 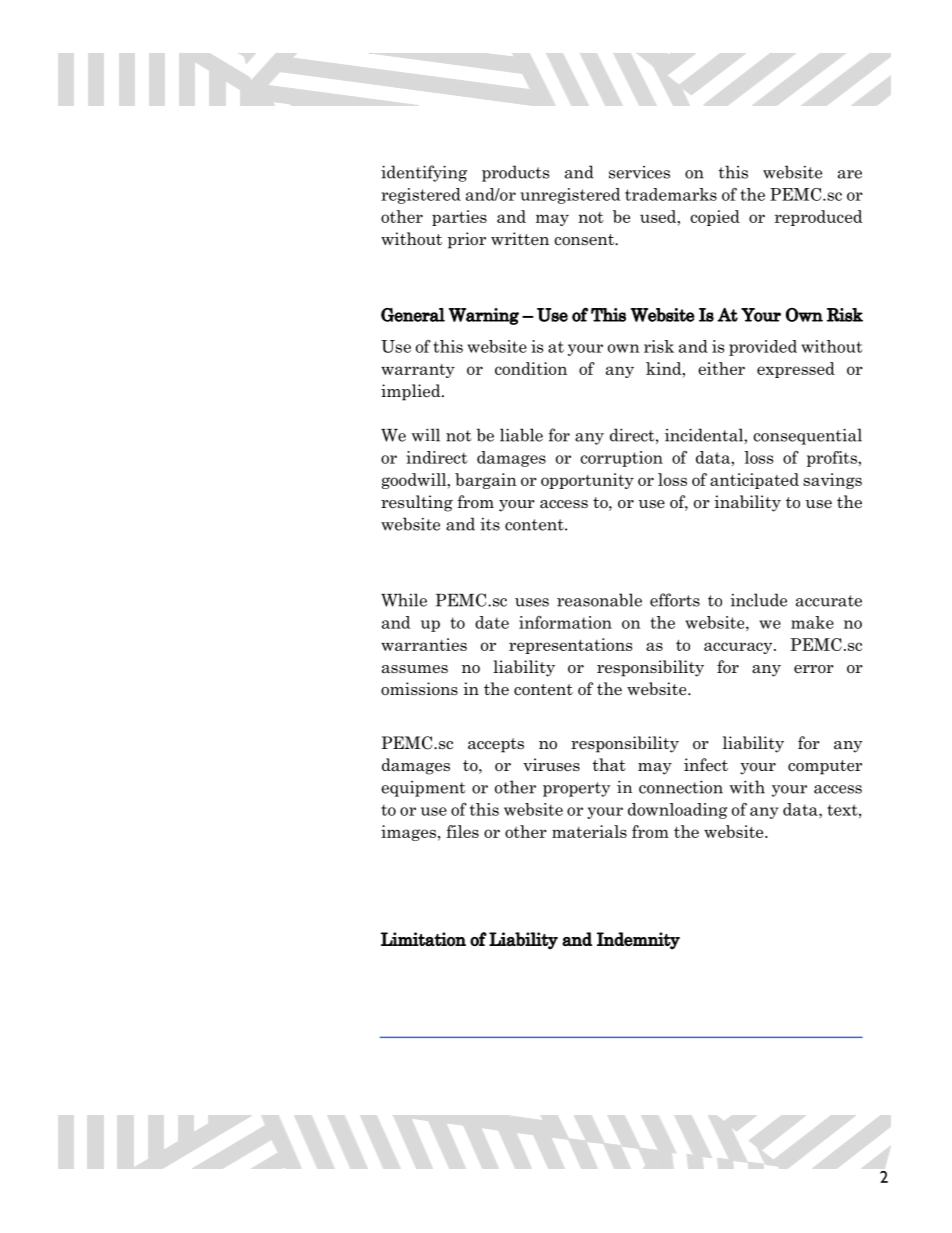 What do you see at coordinates (819, 218) in the document?
I see `reproduced` at bounding box center [819, 218].
